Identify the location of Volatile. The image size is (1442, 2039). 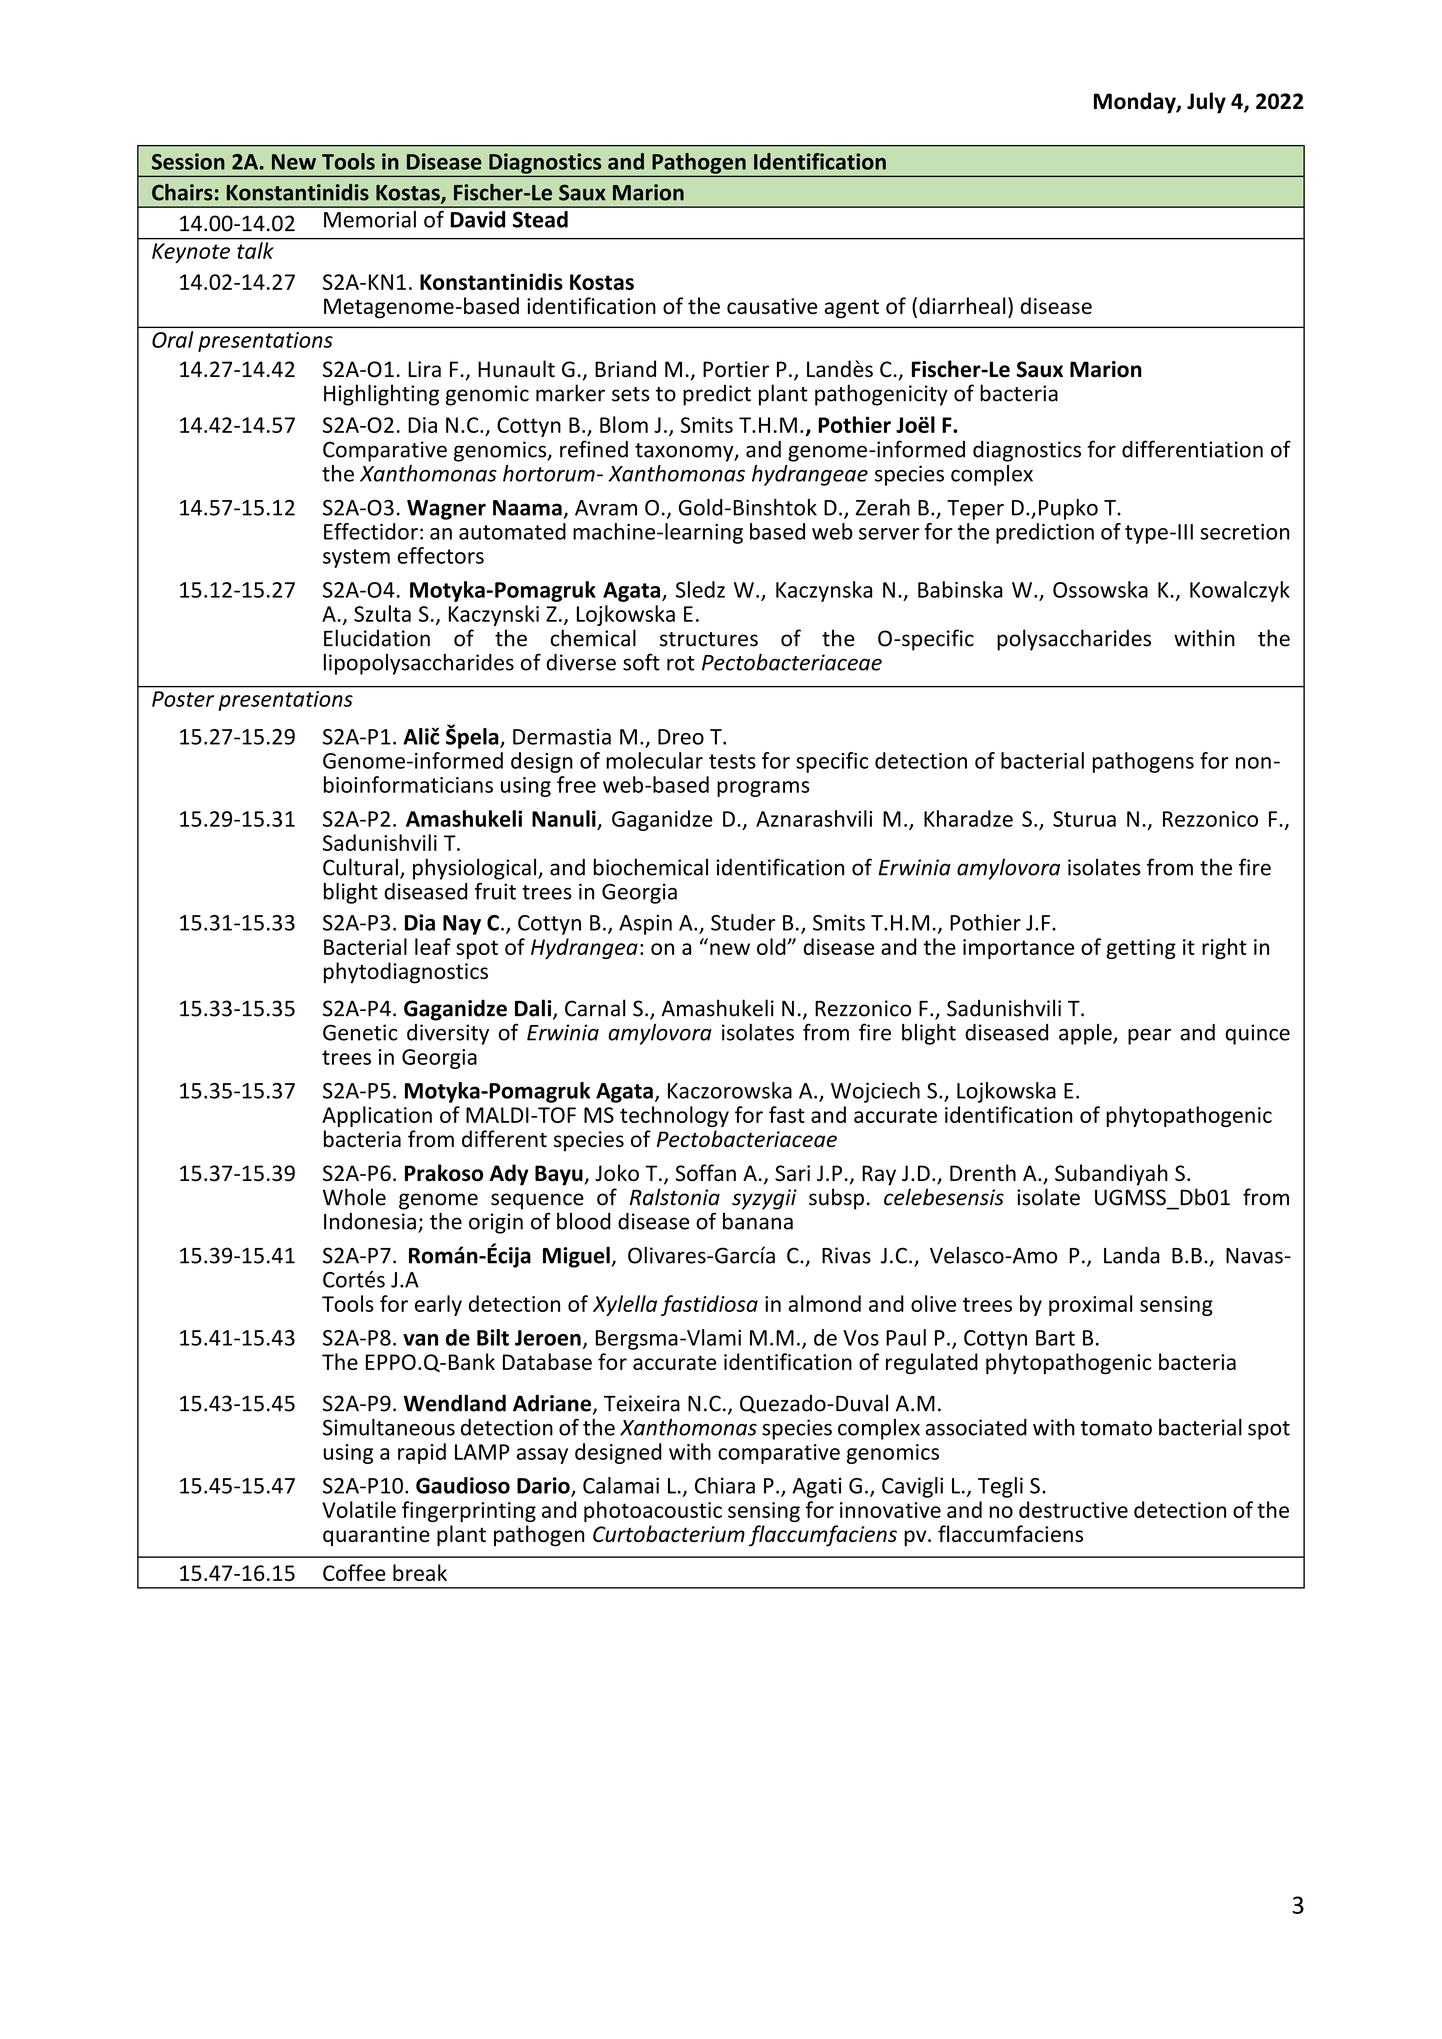
(359, 1509).
